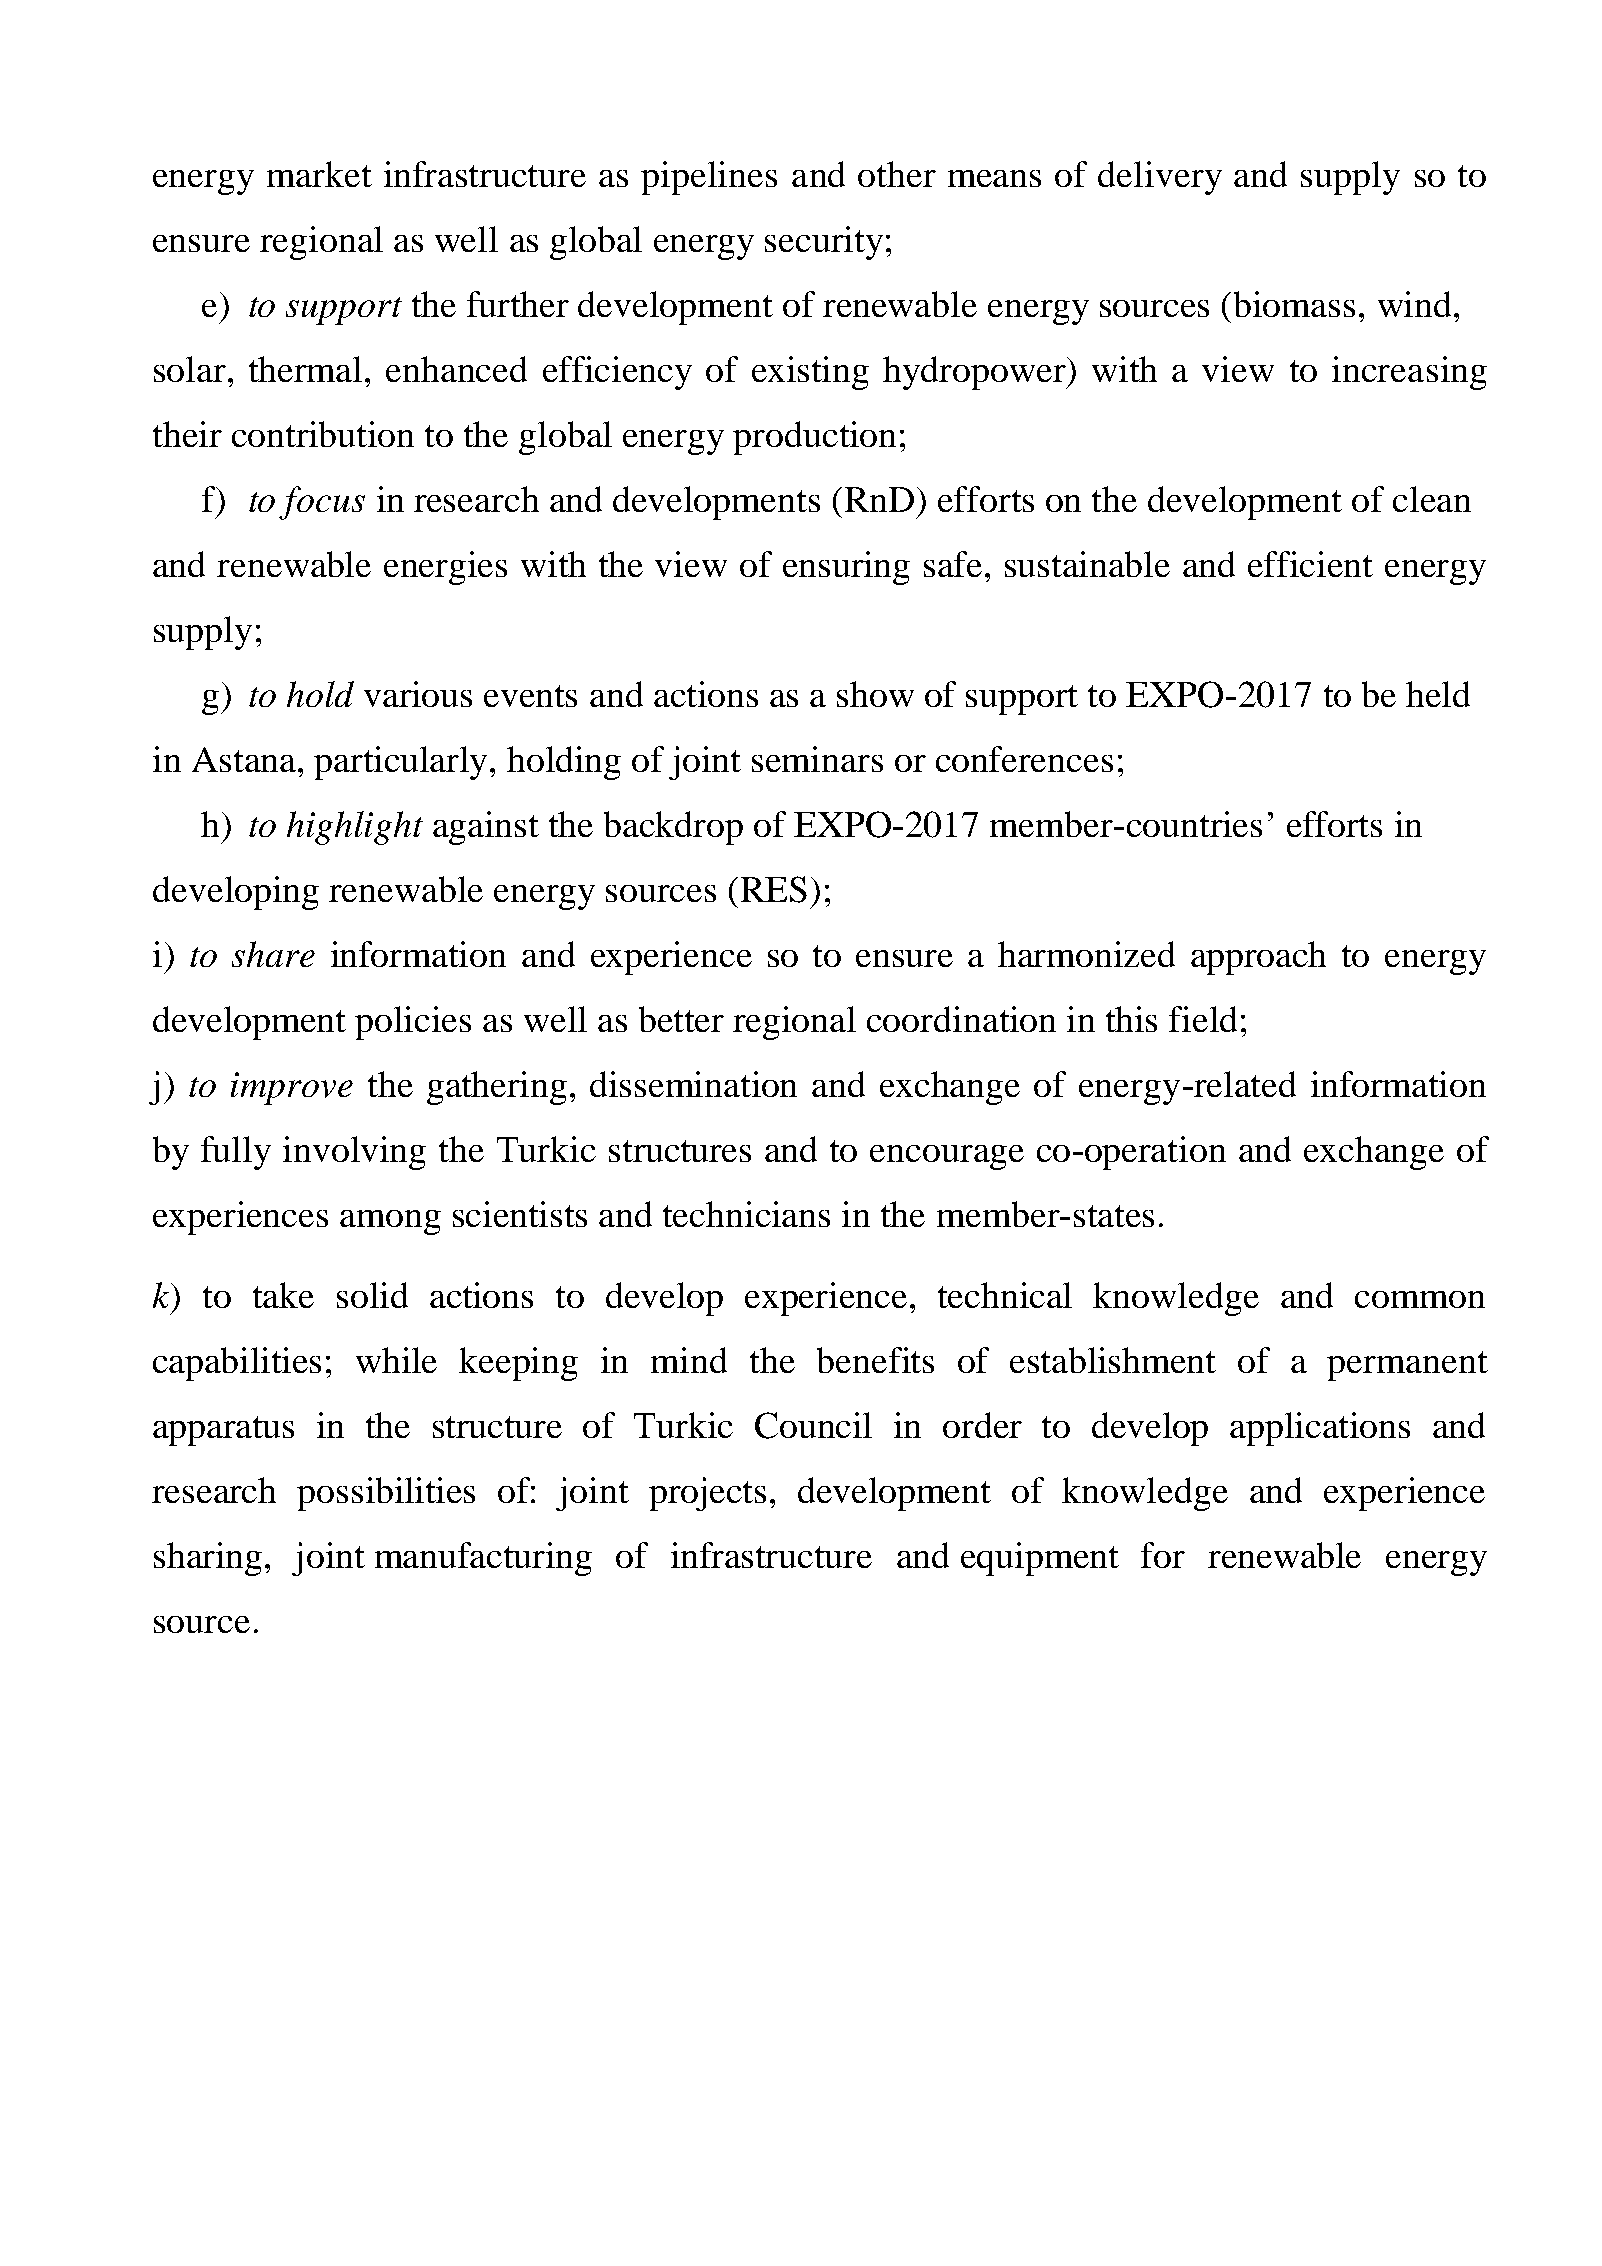 The height and width of the document is (2266, 1602). What do you see at coordinates (1420, 1299) in the document?
I see `common` at bounding box center [1420, 1299].
